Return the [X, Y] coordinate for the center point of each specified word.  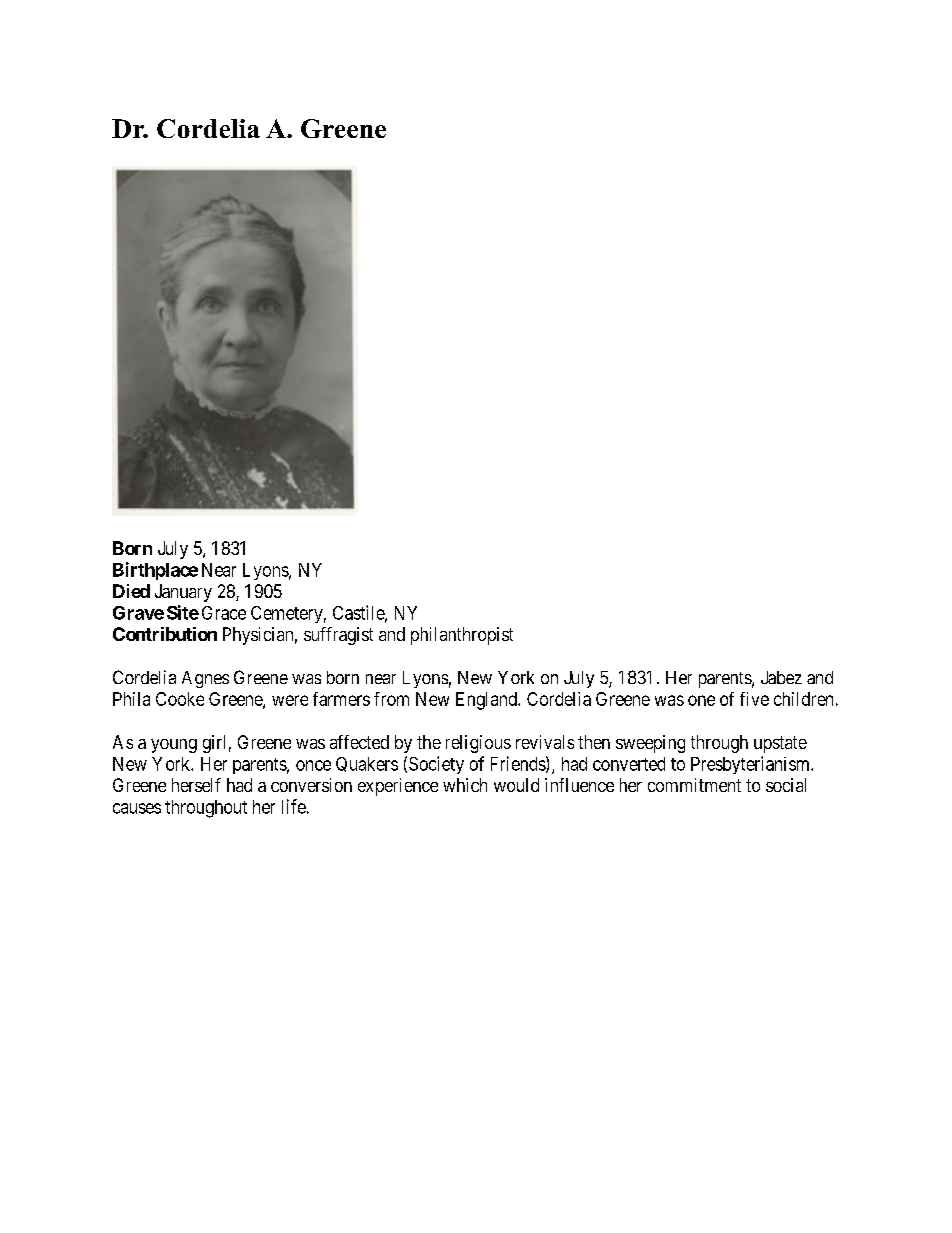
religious [478, 744]
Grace [224, 613]
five [754, 699]
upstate [780, 744]
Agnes [205, 679]
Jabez [781, 677]
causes [137, 808]
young [174, 746]
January [183, 593]
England [487, 701]
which [465, 785]
